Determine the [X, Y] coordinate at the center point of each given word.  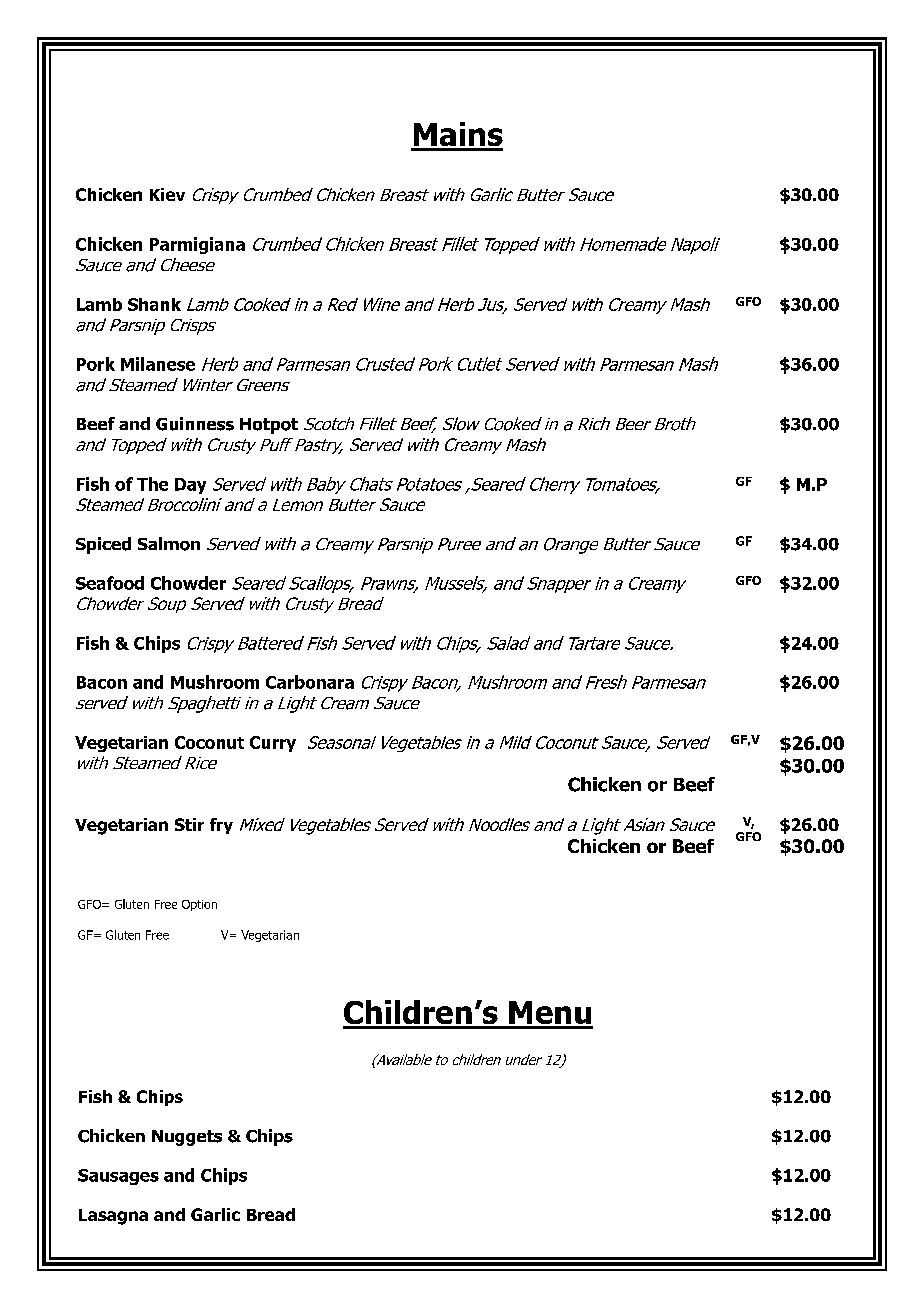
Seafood [110, 583]
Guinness [195, 424]
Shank [154, 304]
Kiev [167, 194]
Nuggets [187, 1138]
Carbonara [310, 682]
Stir [189, 824]
